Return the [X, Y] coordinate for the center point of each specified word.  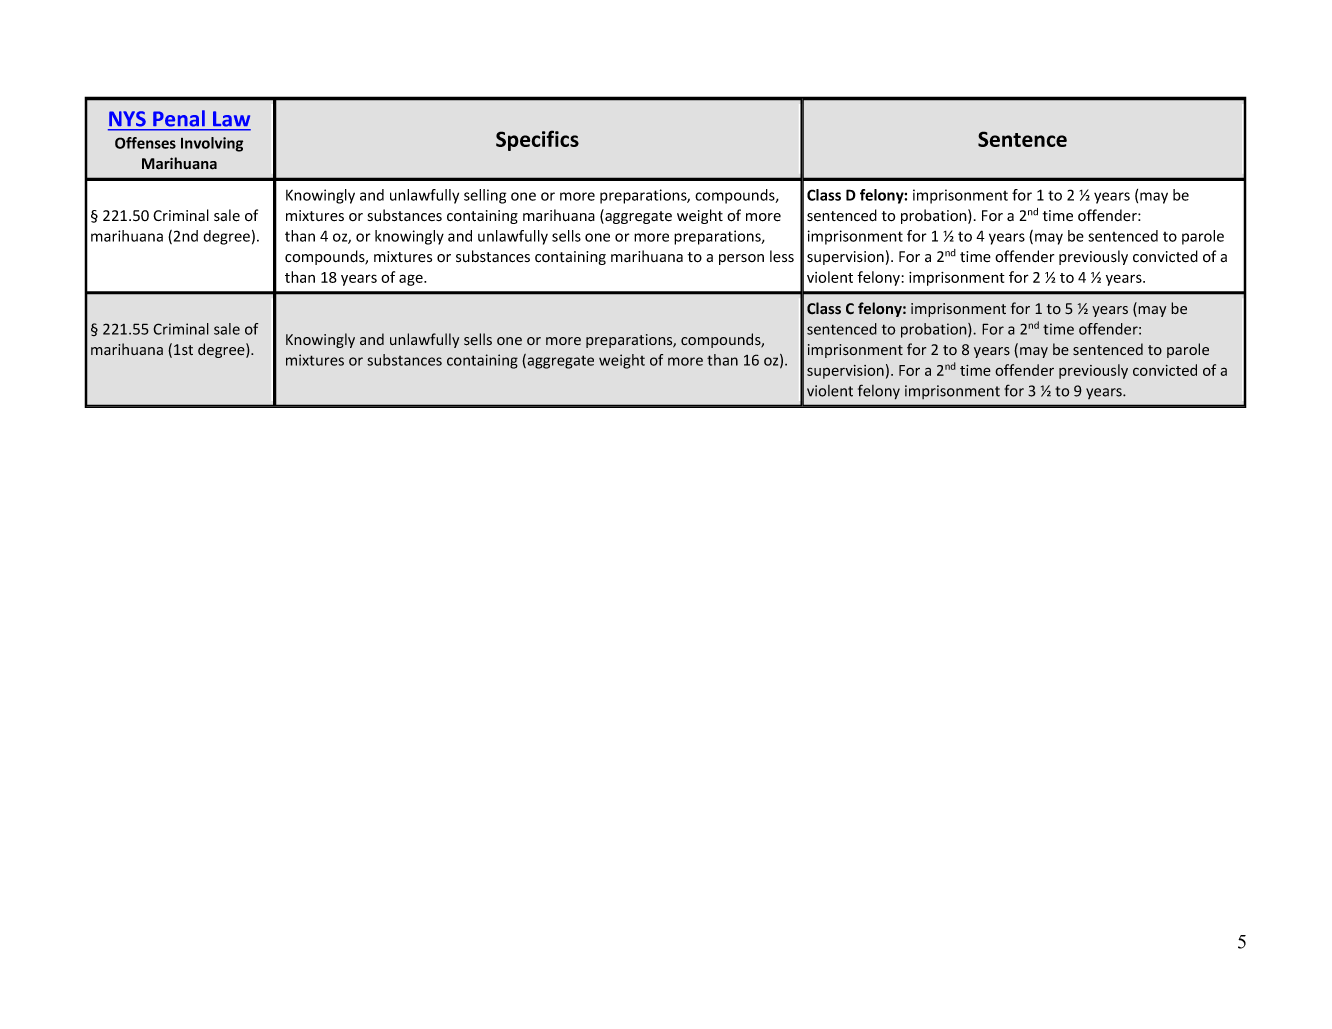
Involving [212, 144]
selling [485, 196]
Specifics [537, 140]
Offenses [145, 143]
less [782, 256]
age [412, 280]
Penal [179, 118]
